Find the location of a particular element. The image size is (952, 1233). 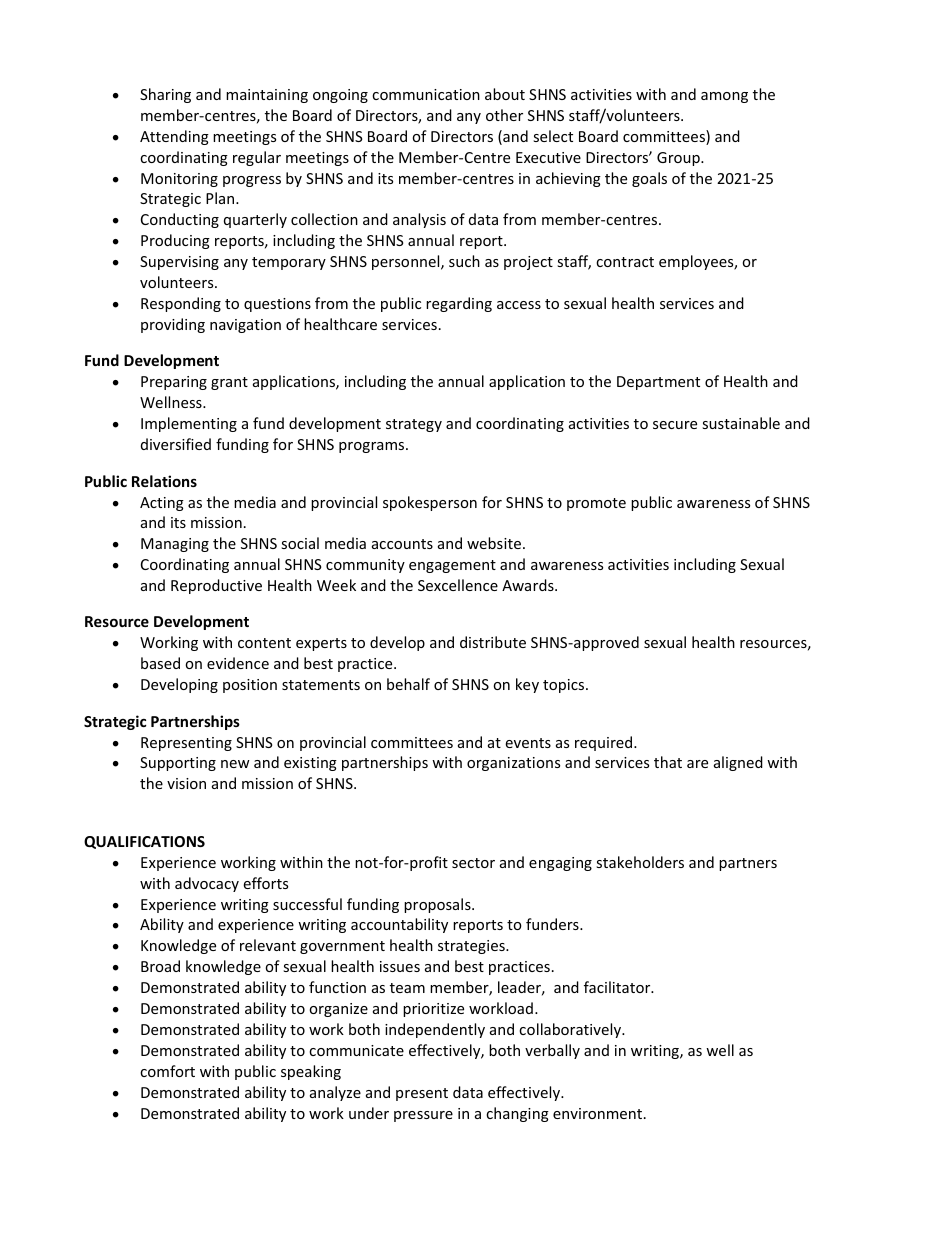

communication is located at coordinates (426, 94).
